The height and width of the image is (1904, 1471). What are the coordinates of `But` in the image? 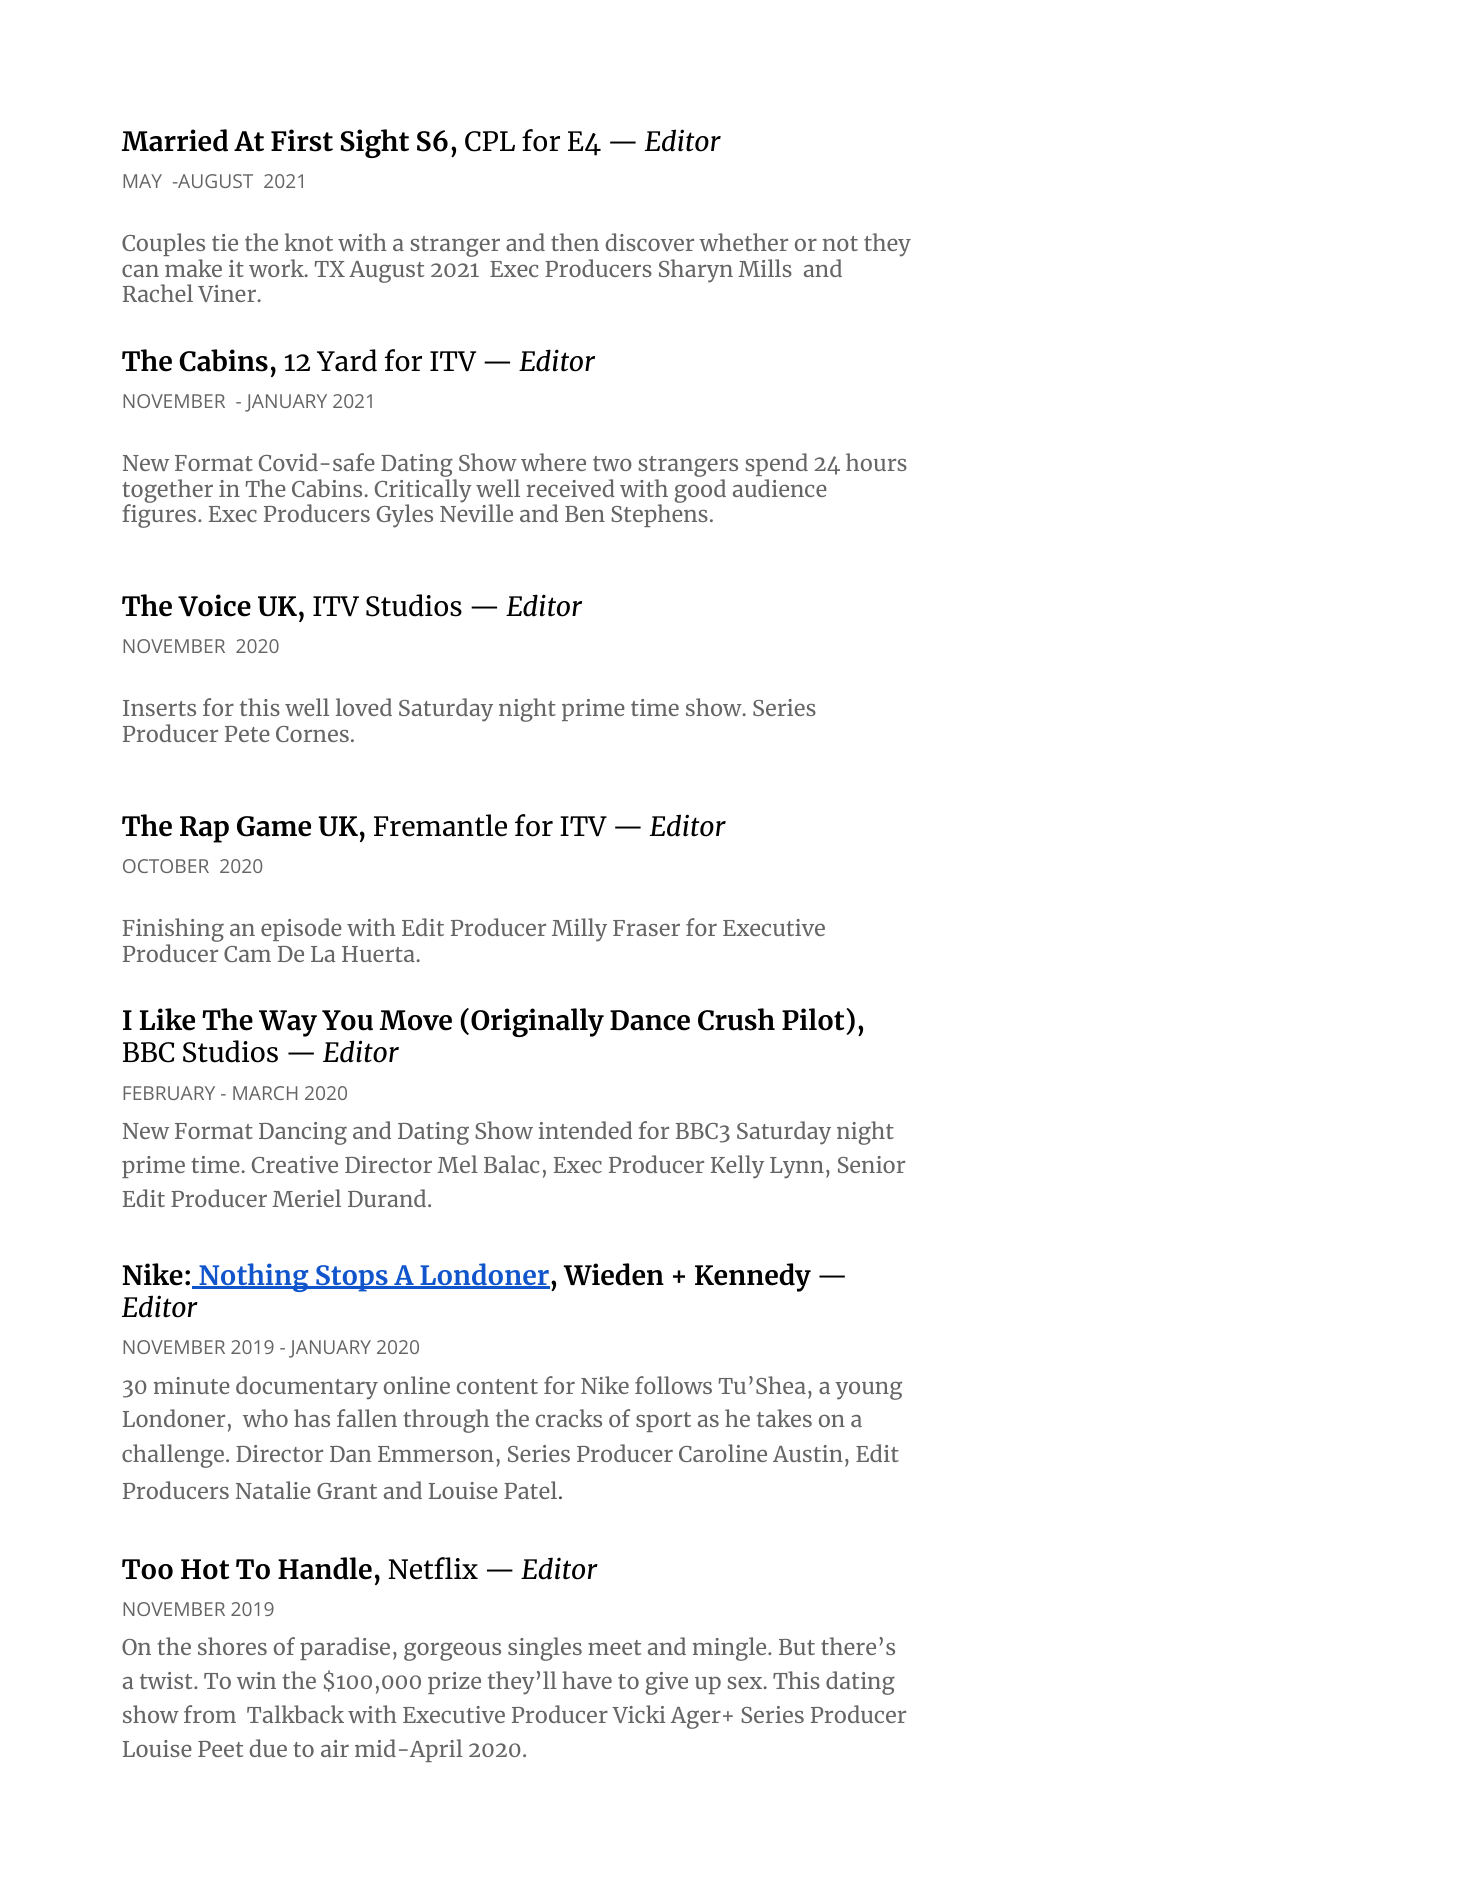 It's located at (797, 1647).
